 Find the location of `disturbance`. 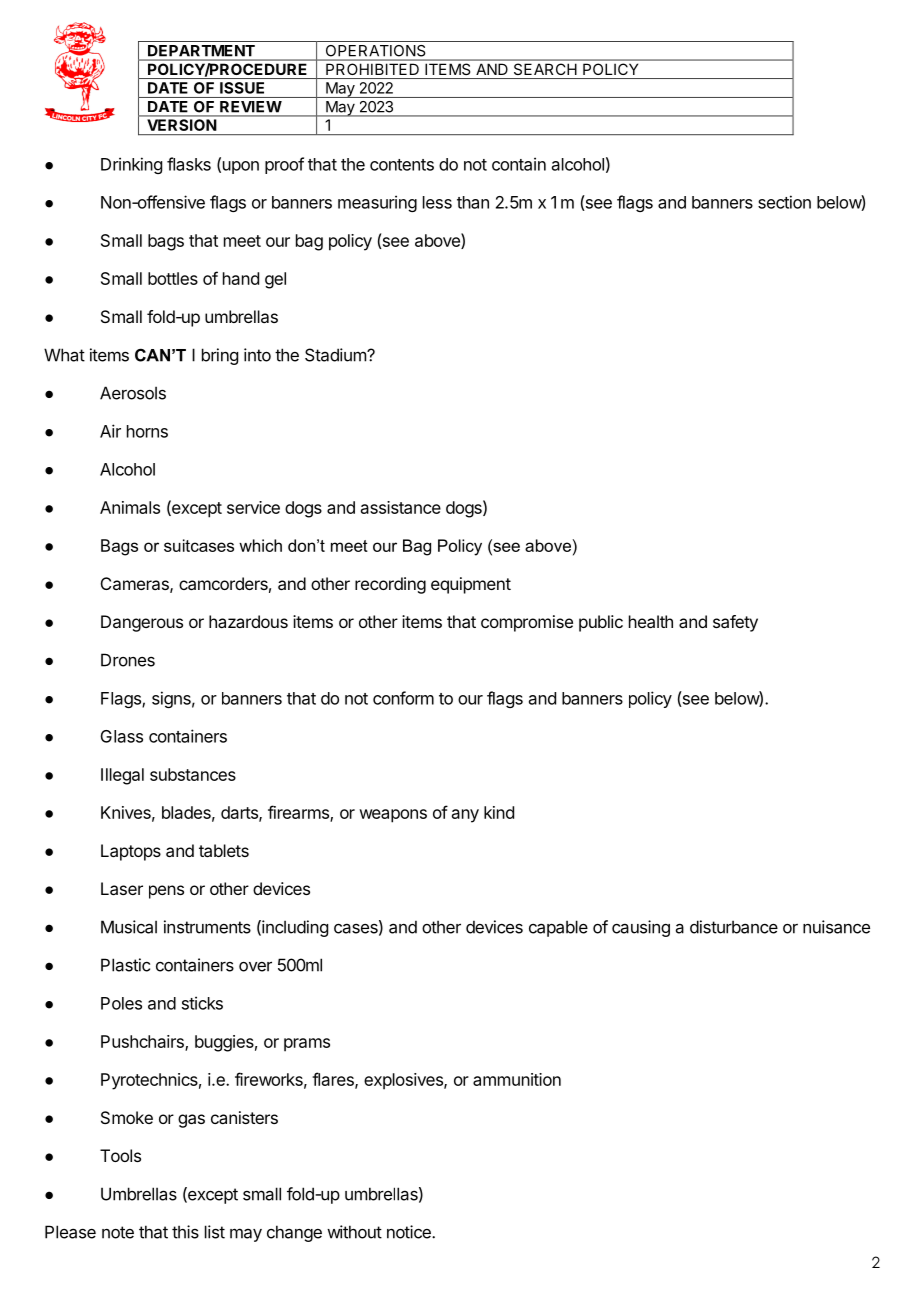

disturbance is located at coordinates (734, 927).
